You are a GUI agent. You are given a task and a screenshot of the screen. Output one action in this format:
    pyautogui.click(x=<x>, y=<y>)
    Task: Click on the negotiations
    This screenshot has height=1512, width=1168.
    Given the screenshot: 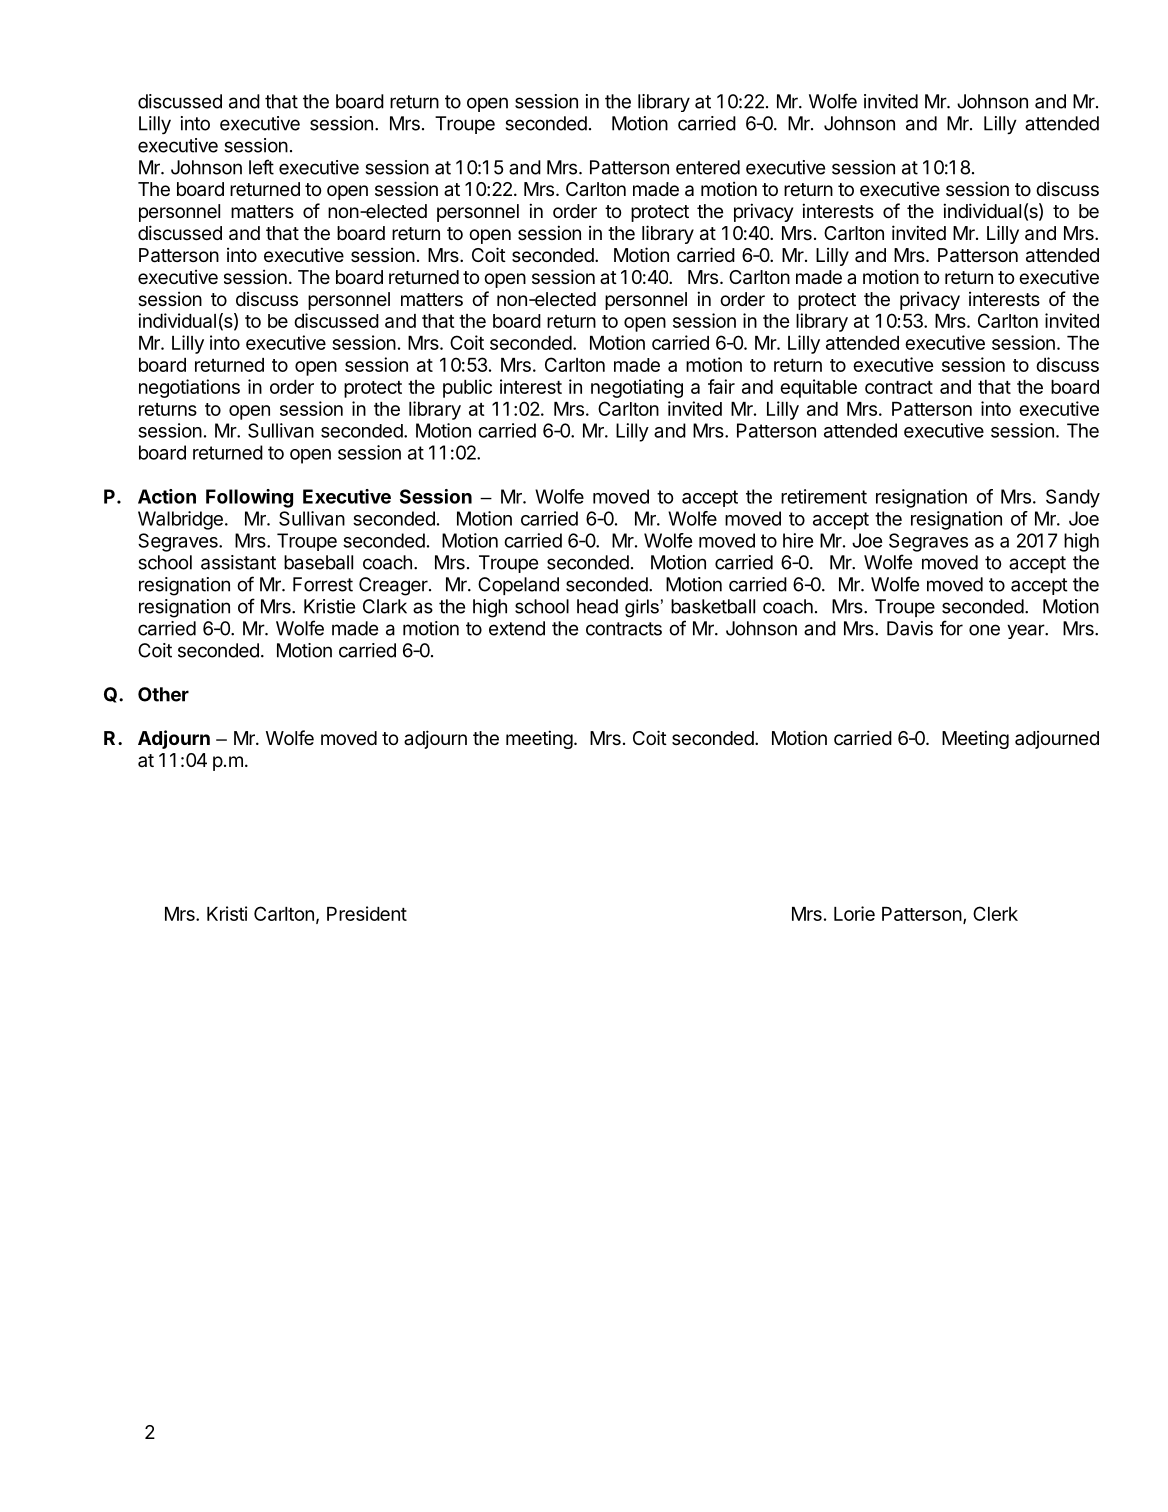 What is the action you would take?
    pyautogui.click(x=189, y=388)
